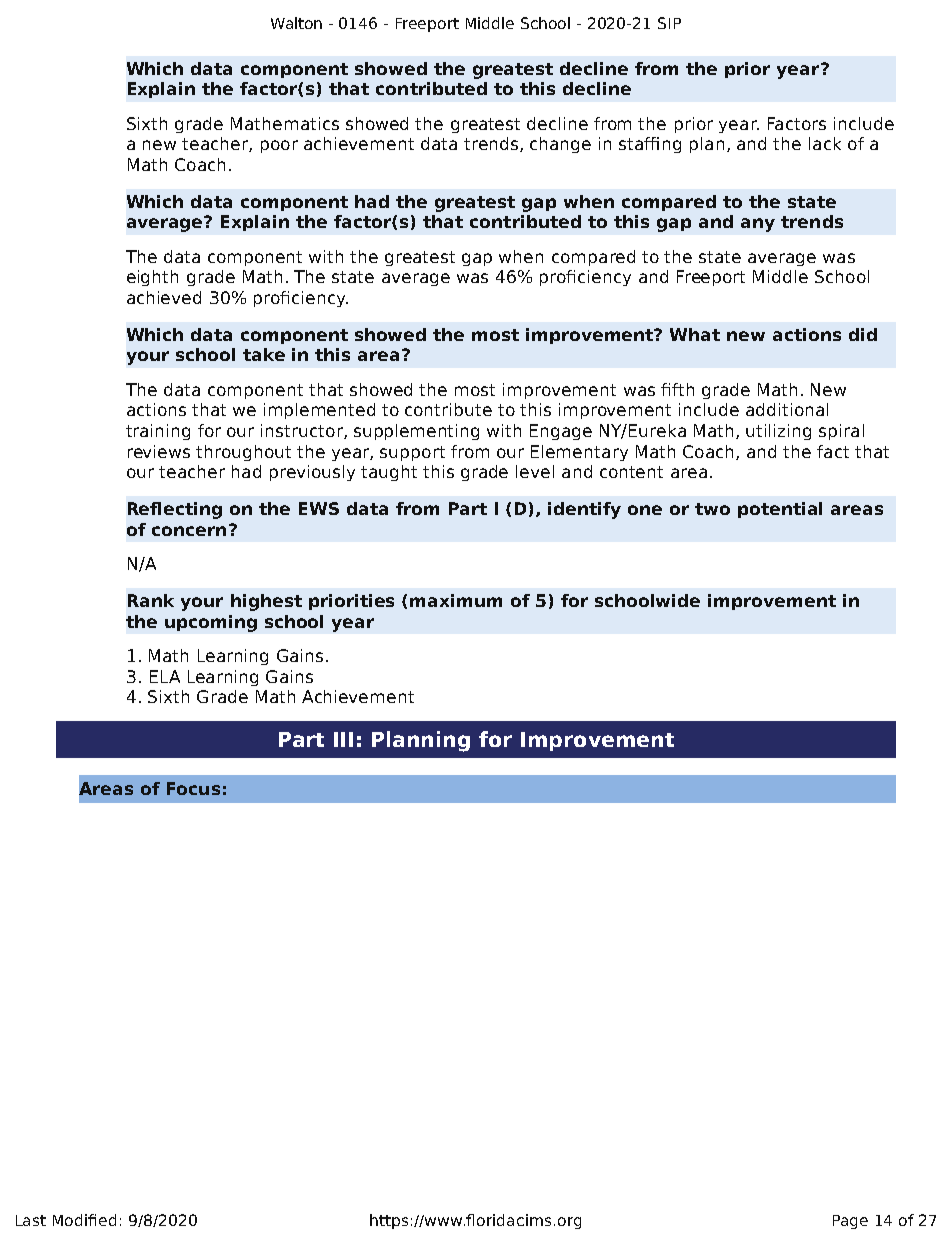 The width and height of the screenshot is (952, 1233). What do you see at coordinates (158, 432) in the screenshot?
I see `training` at bounding box center [158, 432].
